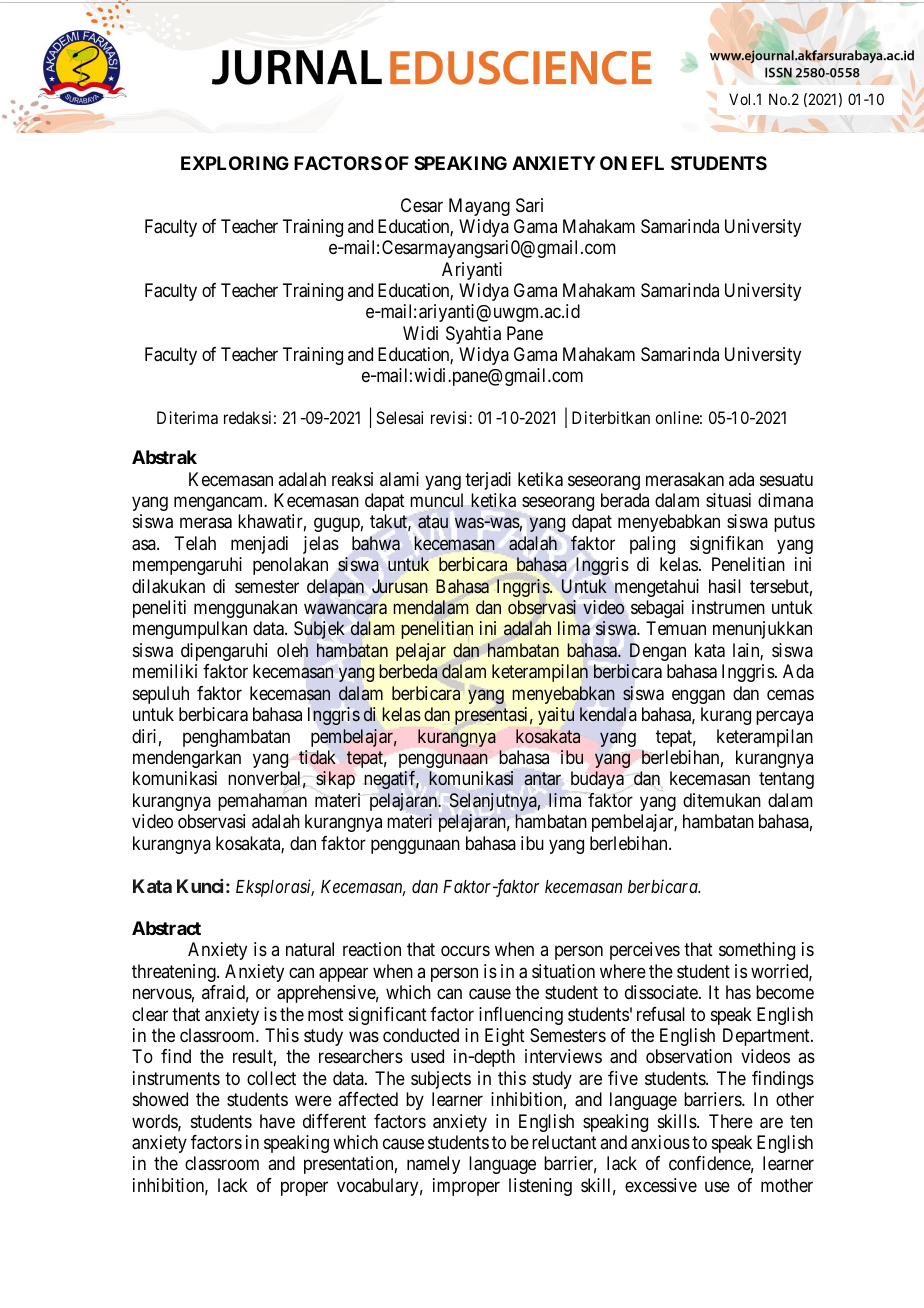 The image size is (924, 1308). What do you see at coordinates (436, 500) in the image?
I see `muncul` at bounding box center [436, 500].
